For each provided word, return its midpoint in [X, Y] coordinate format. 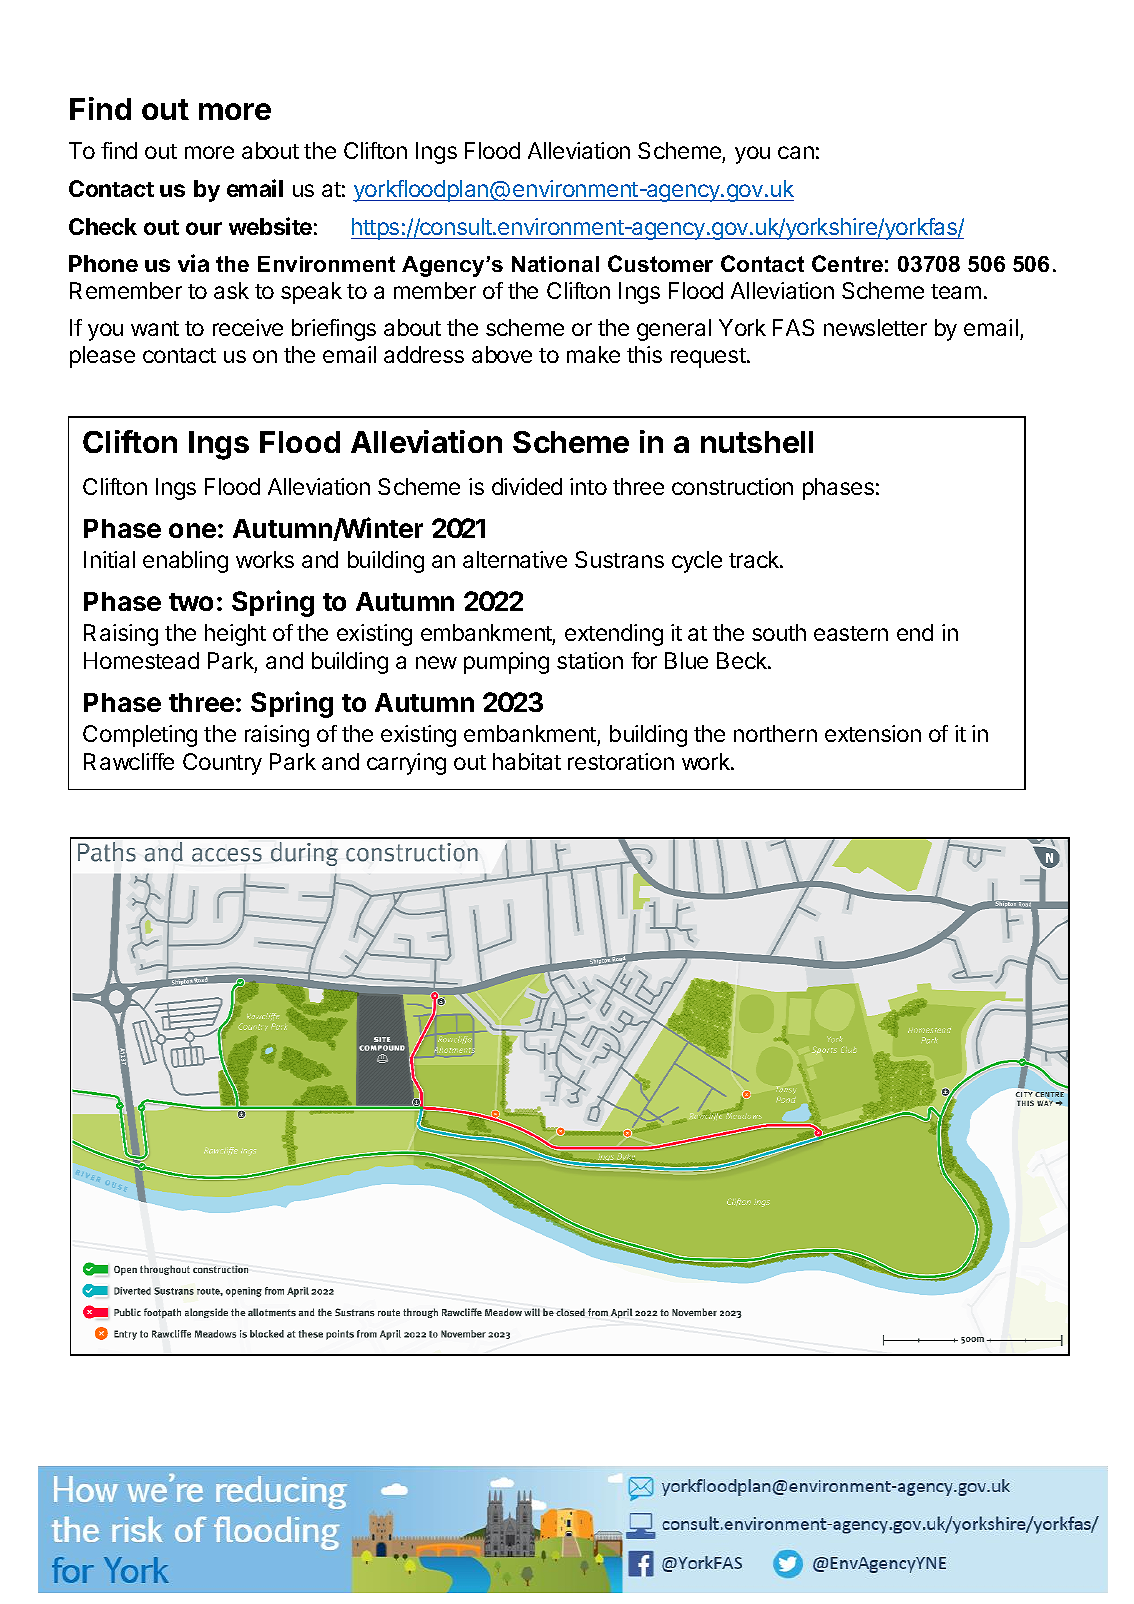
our [204, 228]
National [555, 264]
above [502, 354]
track [755, 559]
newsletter [875, 327]
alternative [515, 559]
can [796, 152]
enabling [185, 562]
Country [222, 764]
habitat [527, 761]
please [102, 357]
